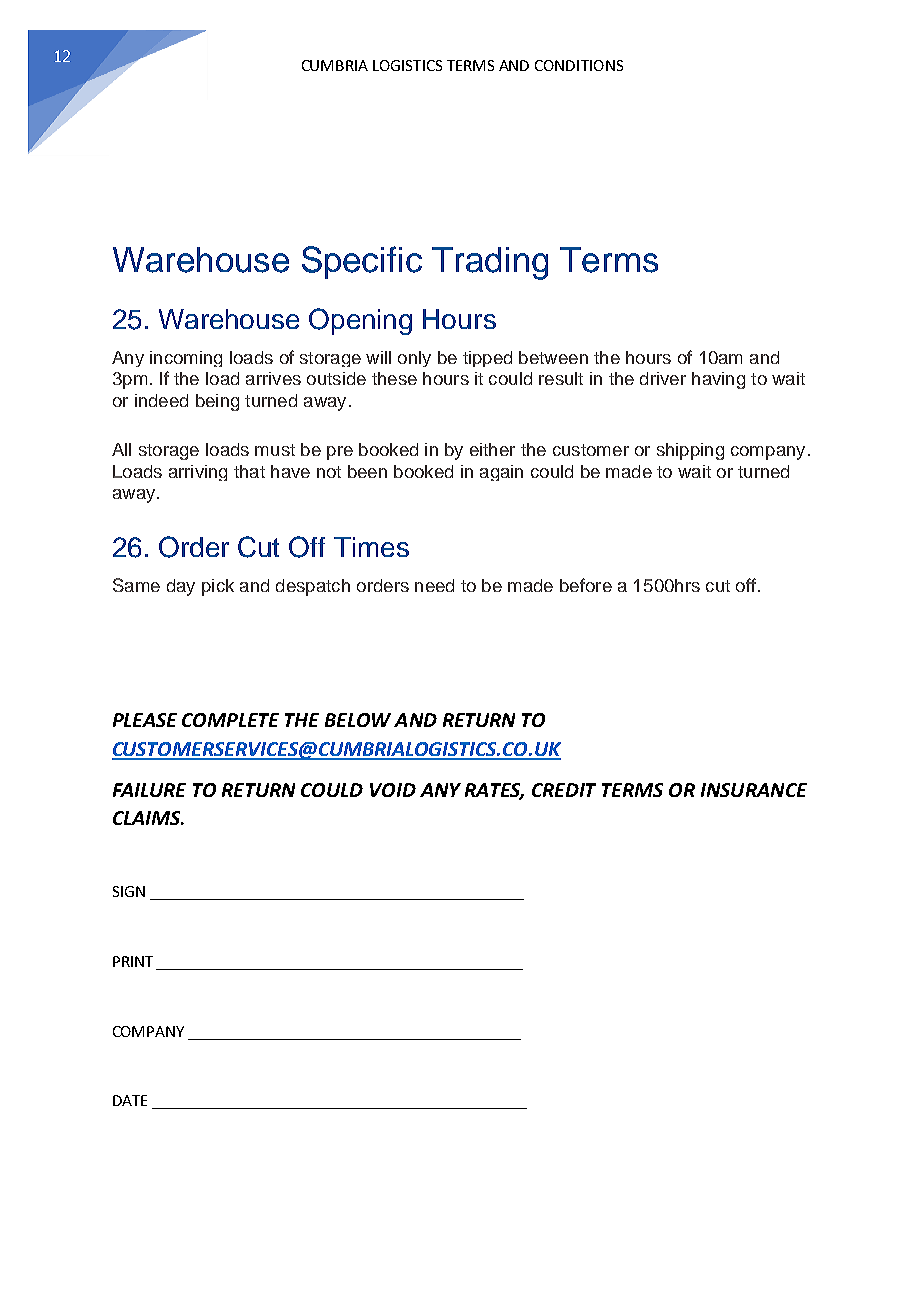 This screenshot has height=1308, width=924. I want to click on BELOW, so click(358, 720).
